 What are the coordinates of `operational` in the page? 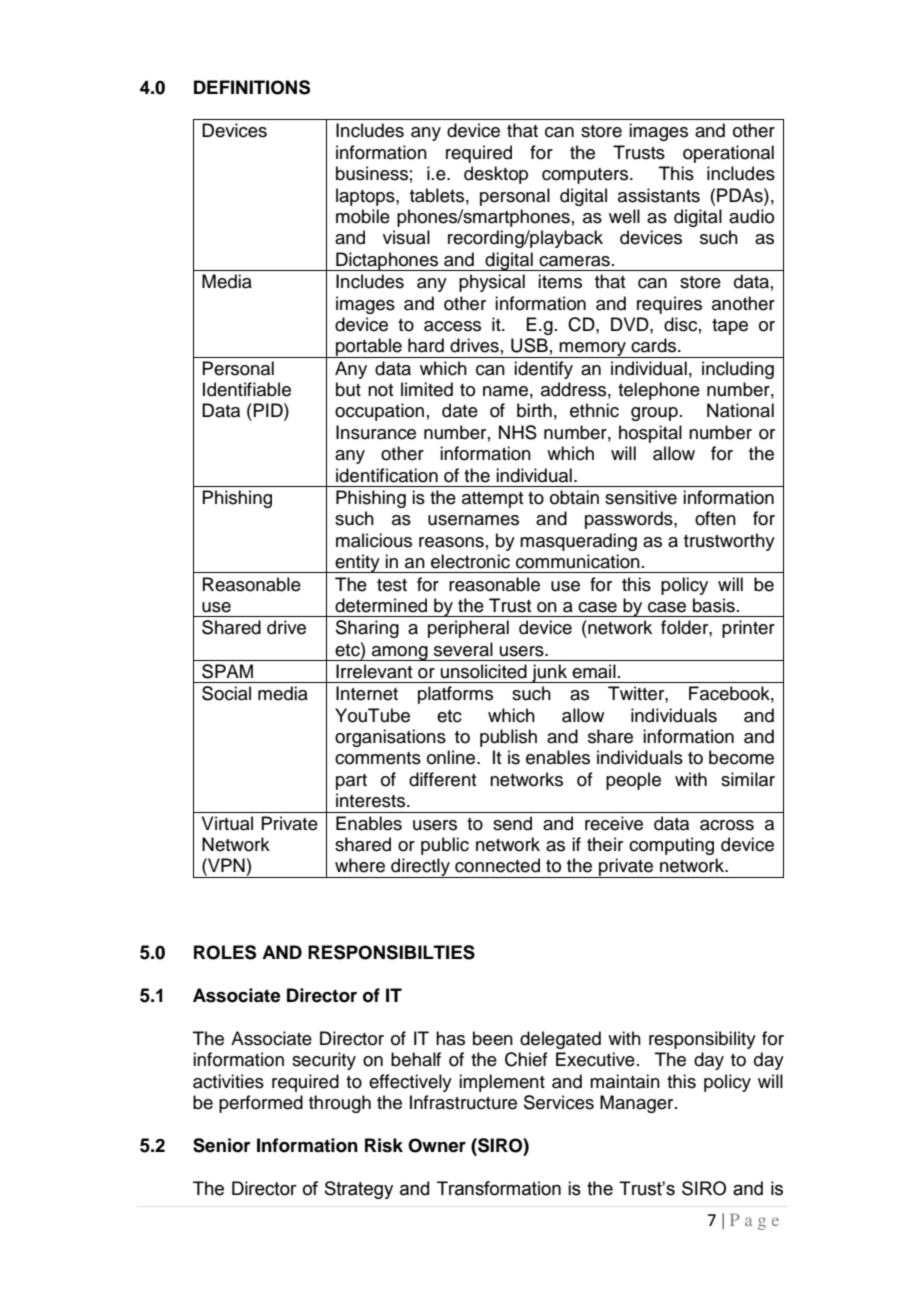 It's located at (728, 154).
